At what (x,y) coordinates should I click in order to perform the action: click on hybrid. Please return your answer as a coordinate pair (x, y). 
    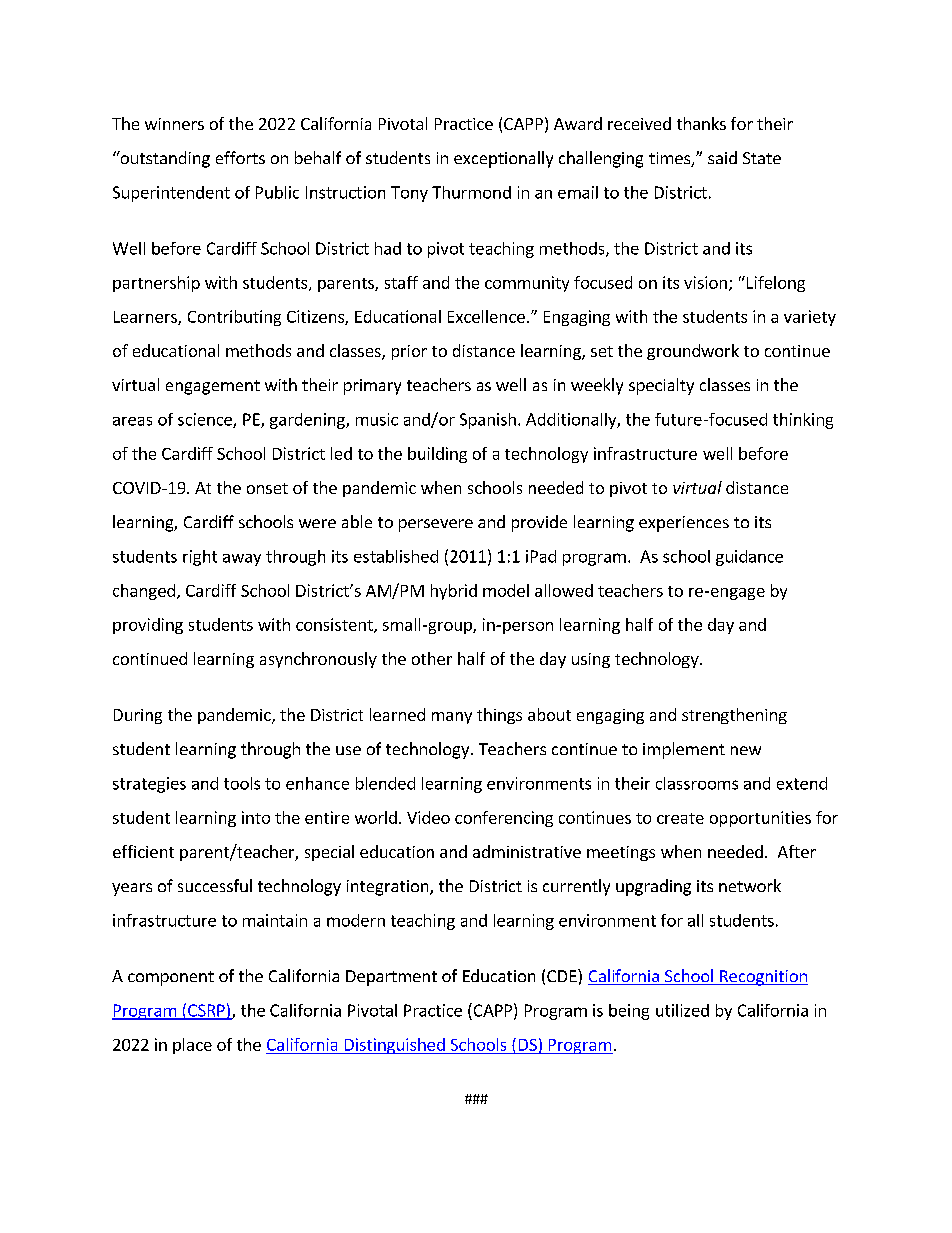
    Looking at the image, I should click on (454, 592).
